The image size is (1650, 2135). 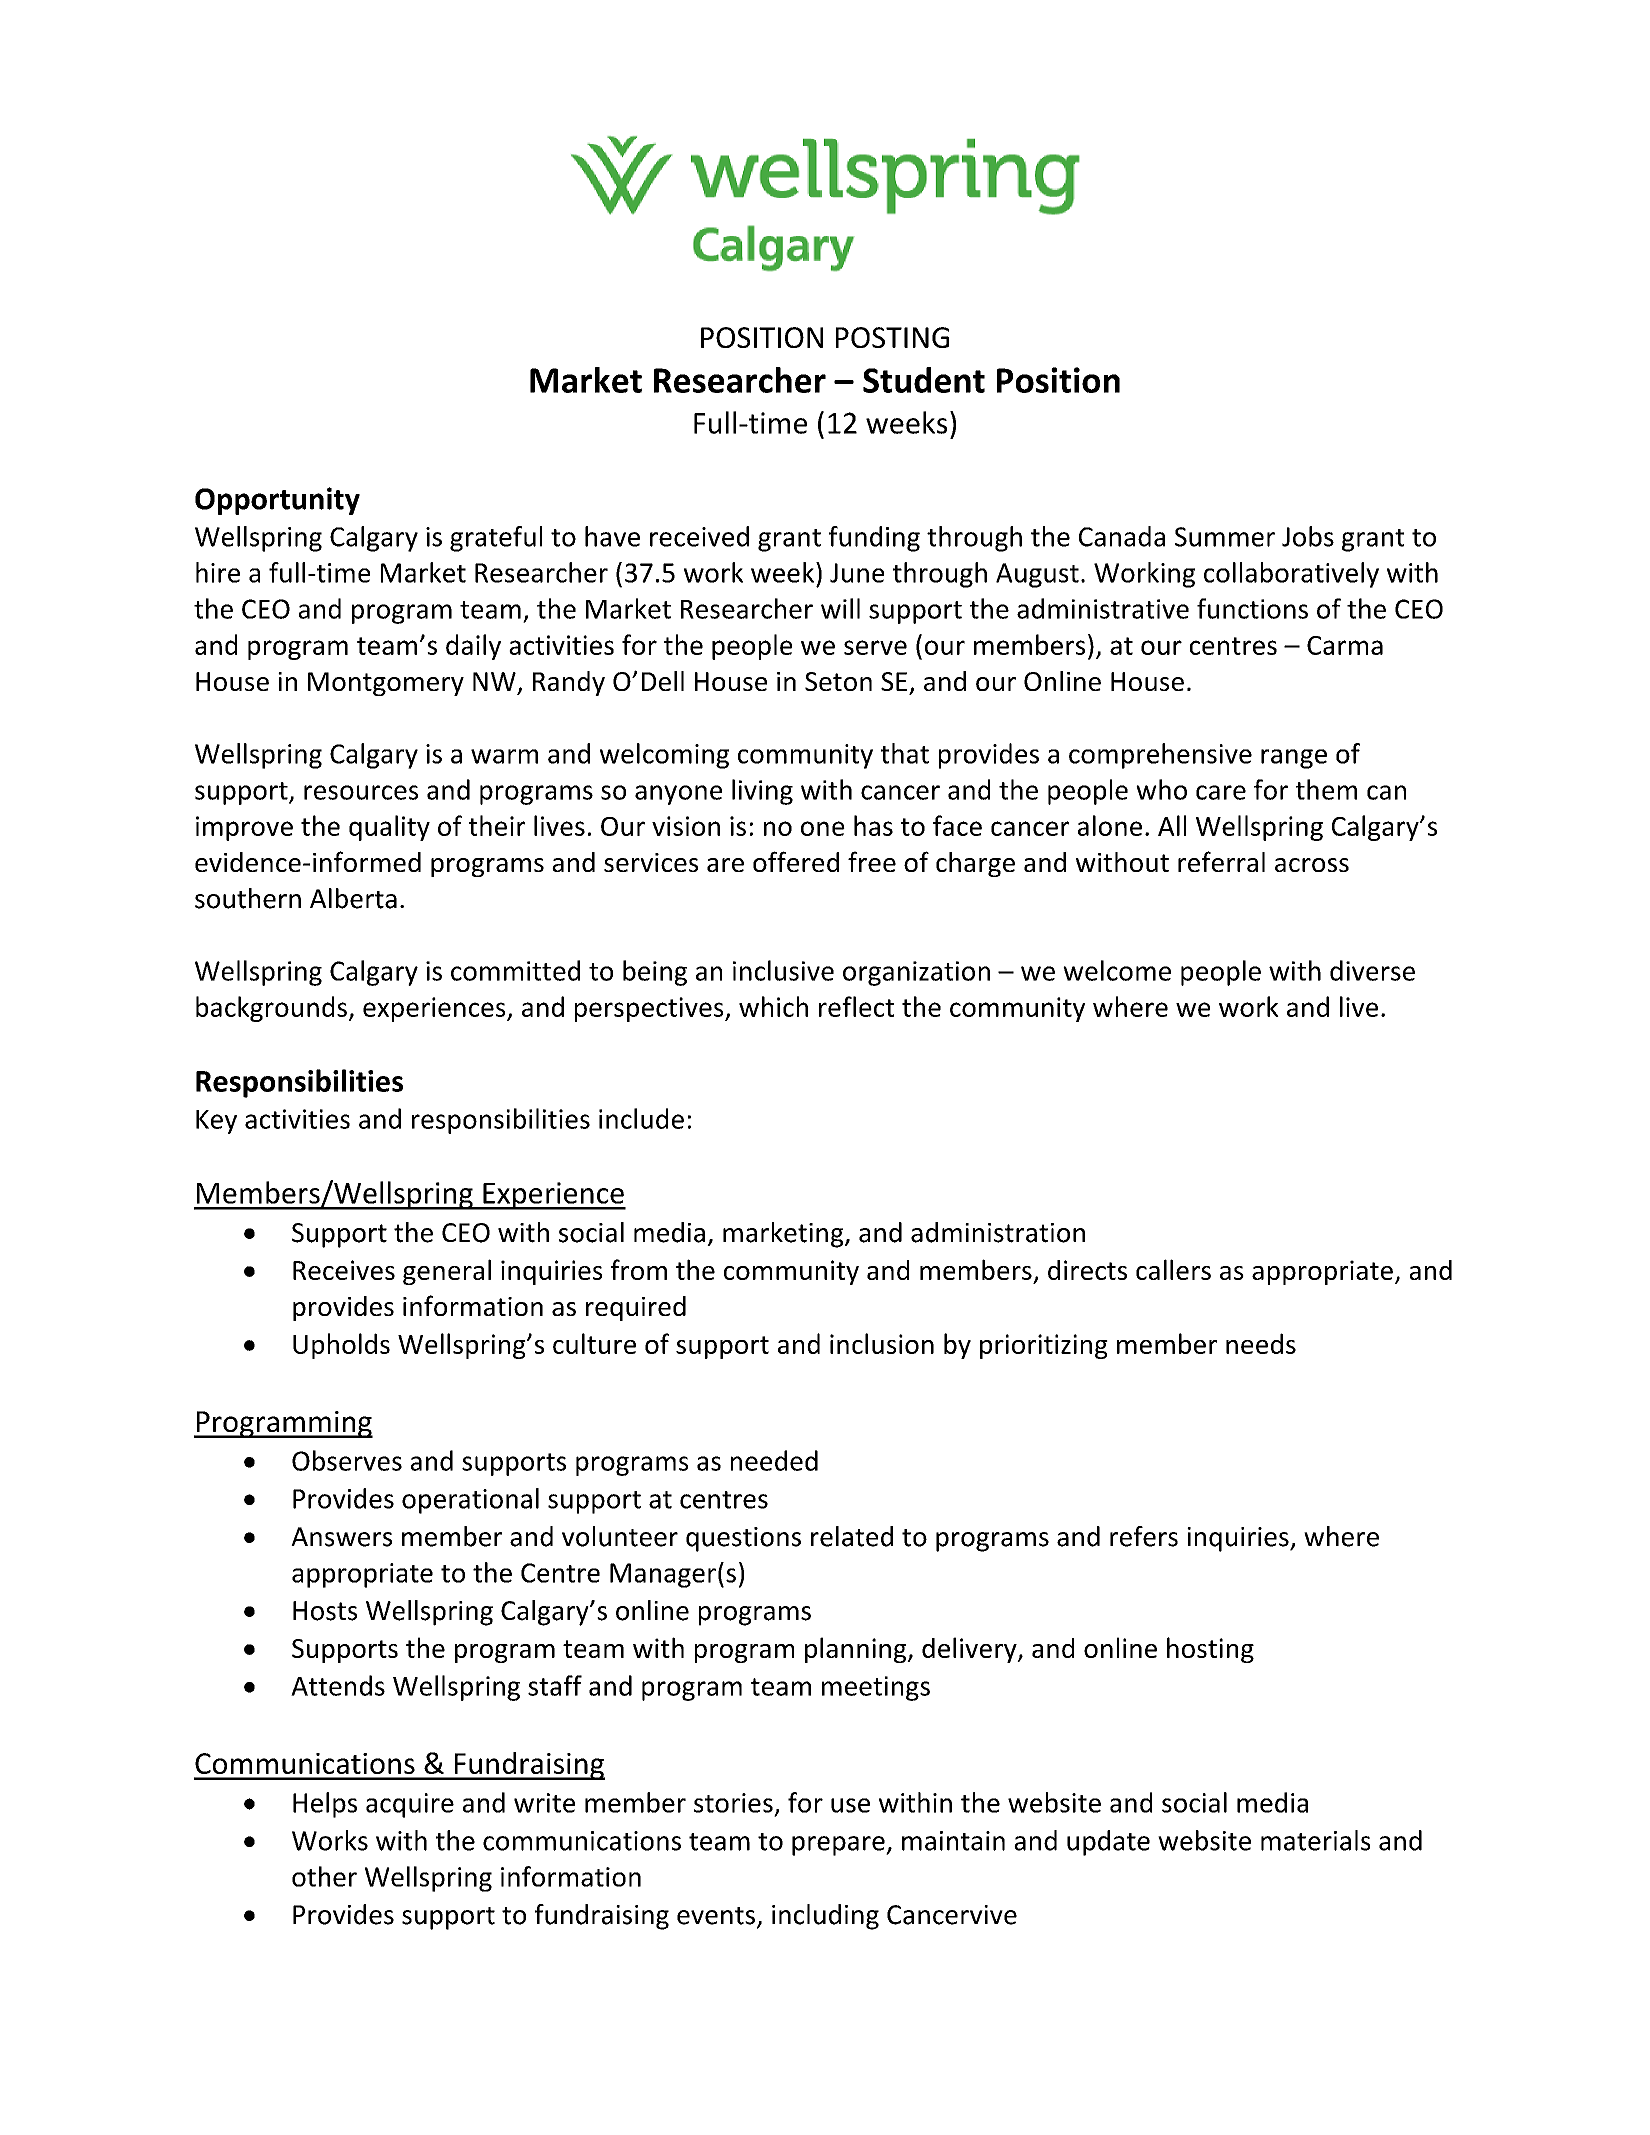 What do you see at coordinates (762, 792) in the screenshot?
I see `living` at bounding box center [762, 792].
